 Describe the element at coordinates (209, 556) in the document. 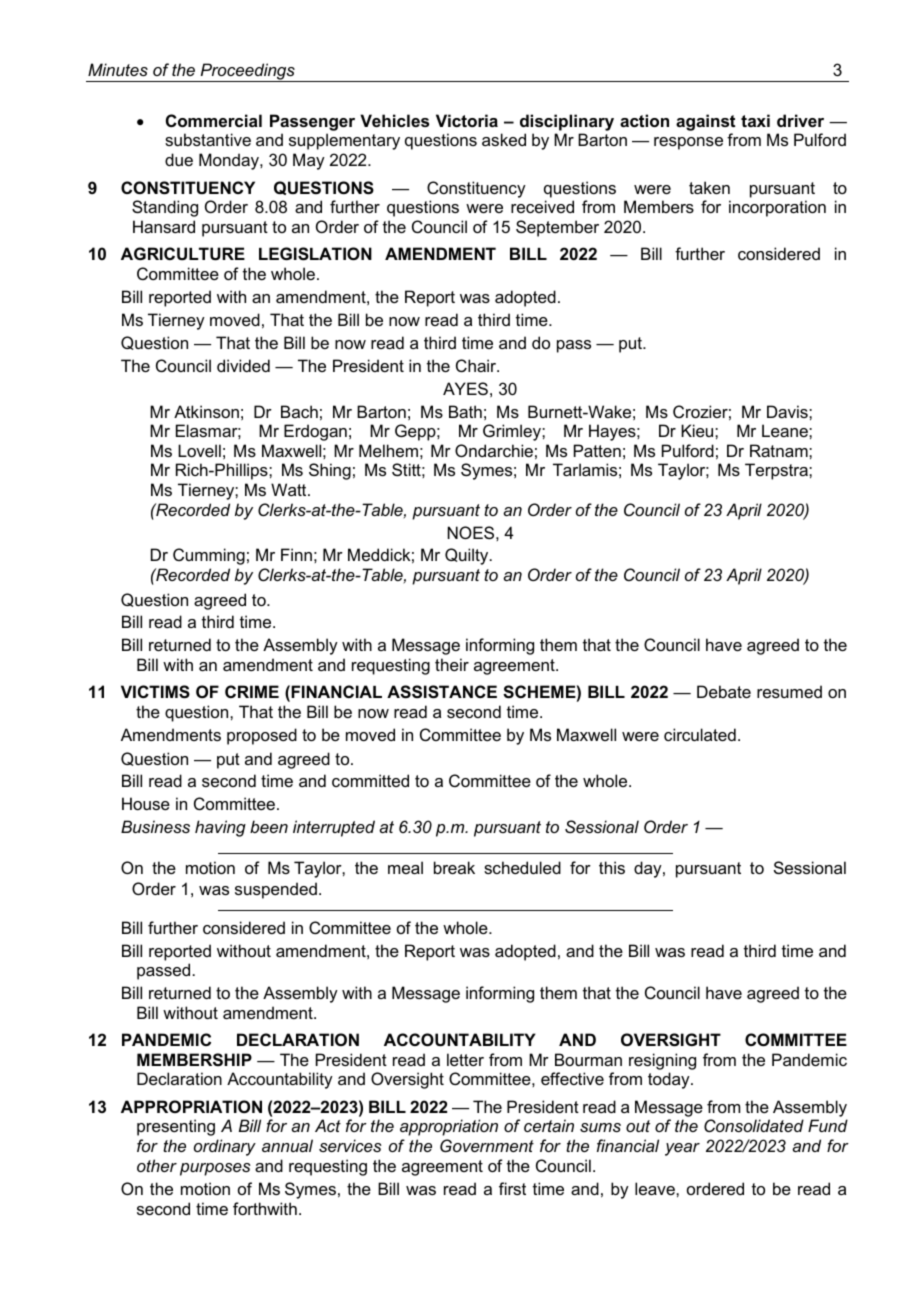

I see `Cumming` at that location.
